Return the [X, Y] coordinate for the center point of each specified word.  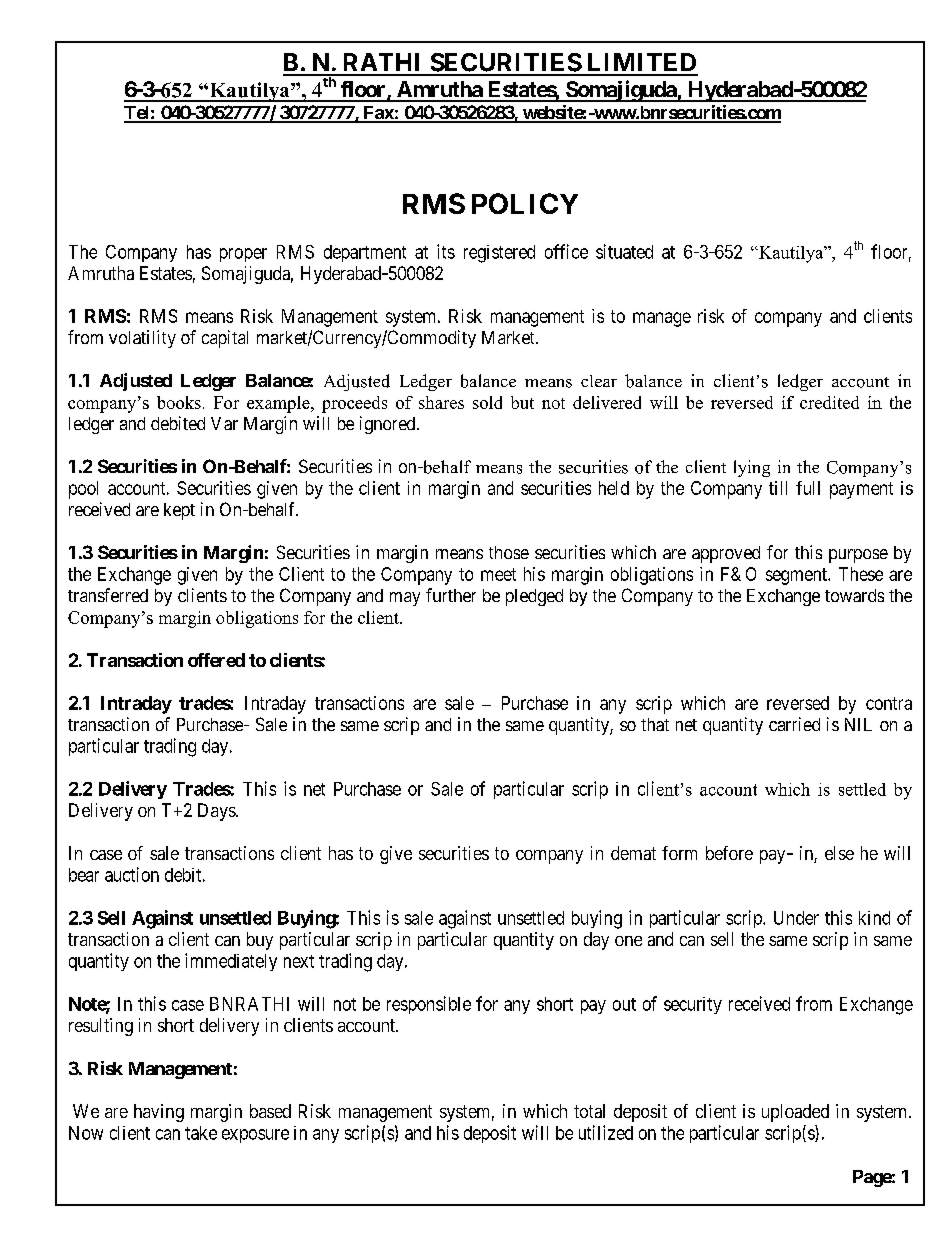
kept [179, 511]
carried [794, 724]
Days [217, 812]
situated [624, 251]
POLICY [525, 203]
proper [243, 255]
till [778, 488]
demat [633, 853]
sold [487, 402]
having [159, 1113]
